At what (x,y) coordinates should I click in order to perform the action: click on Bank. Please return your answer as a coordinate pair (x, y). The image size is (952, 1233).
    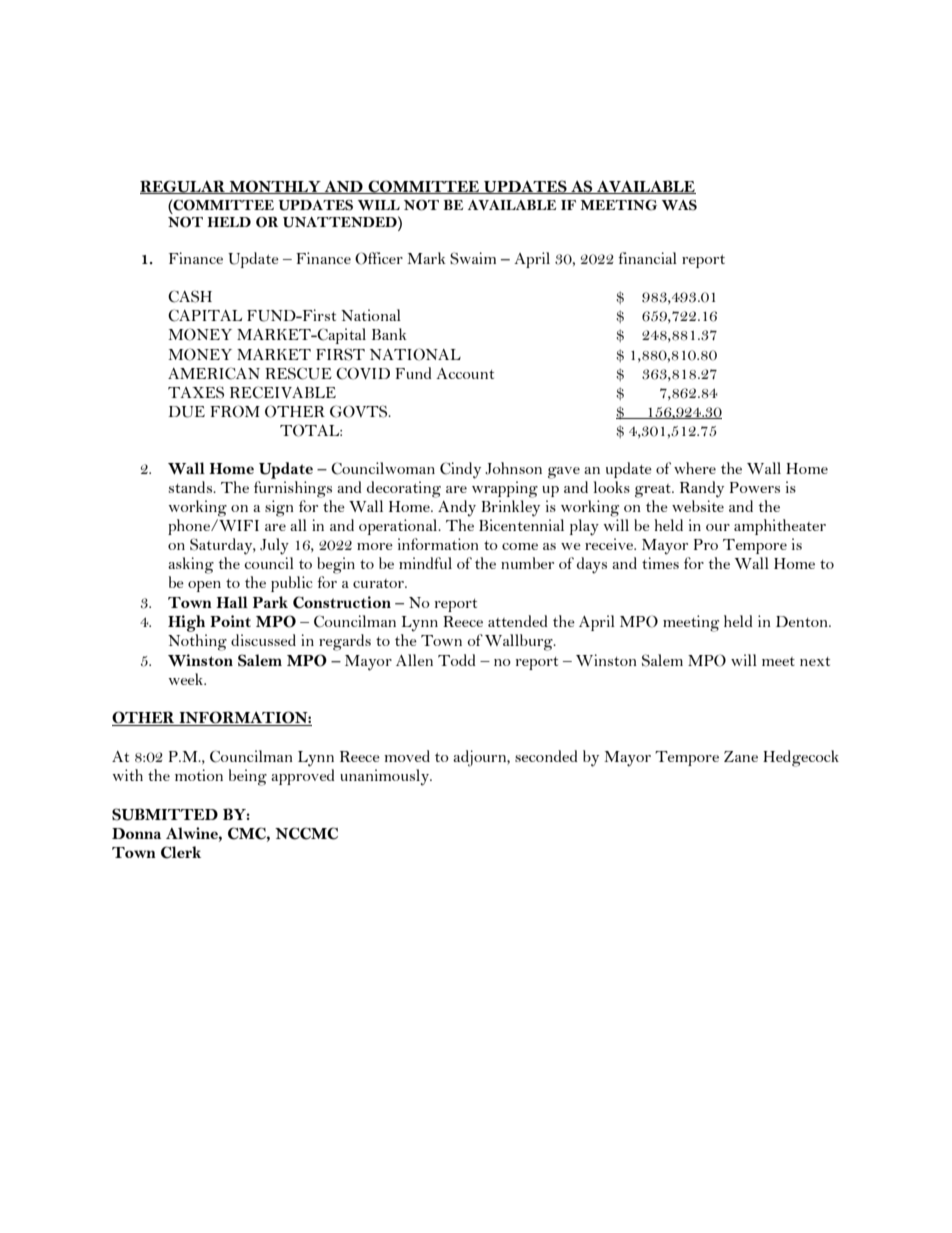
    Looking at the image, I should click on (389, 334).
